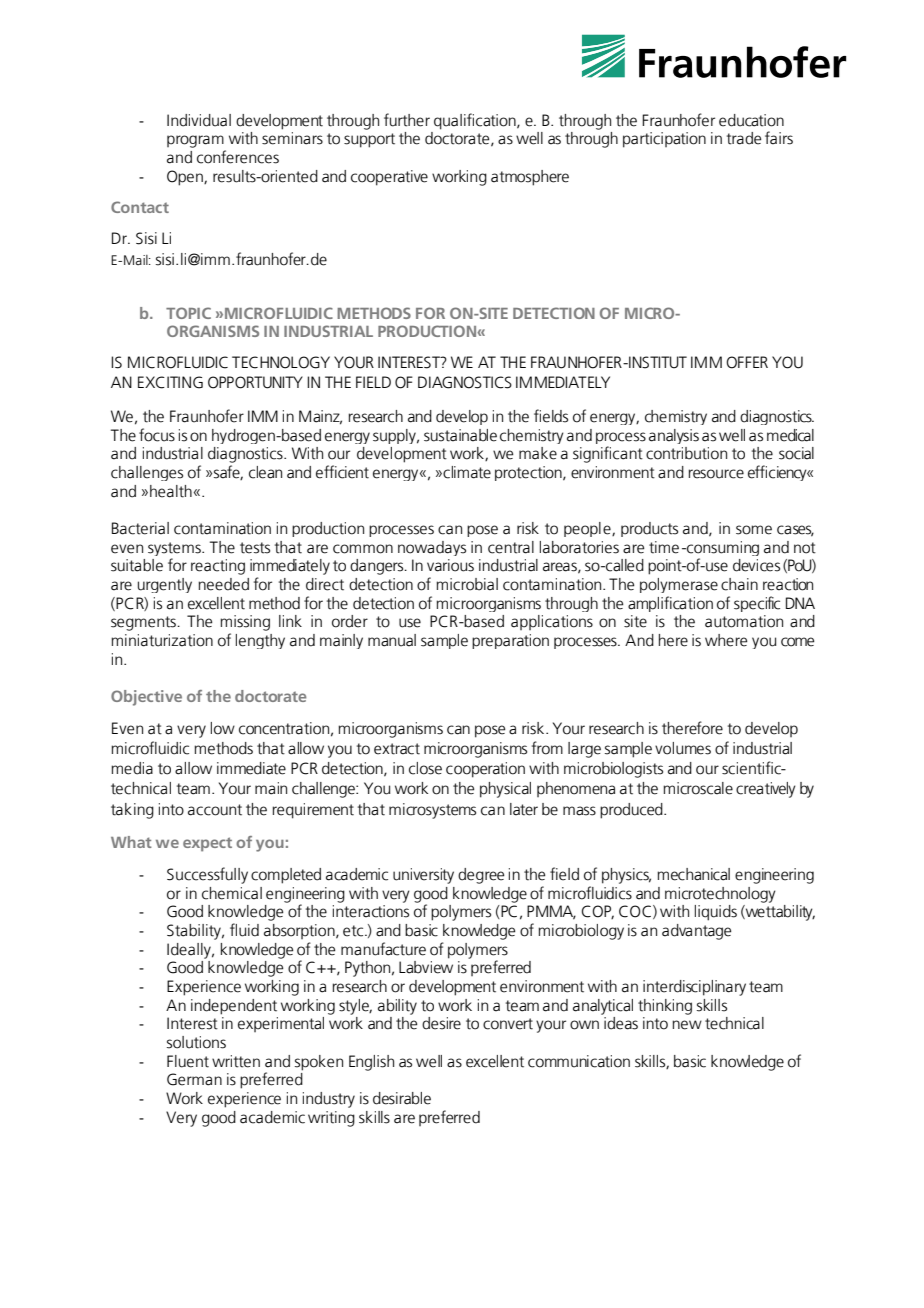 The width and height of the screenshot is (924, 1308). Describe the element at coordinates (402, 1098) in the screenshot. I see `desirable` at that location.
